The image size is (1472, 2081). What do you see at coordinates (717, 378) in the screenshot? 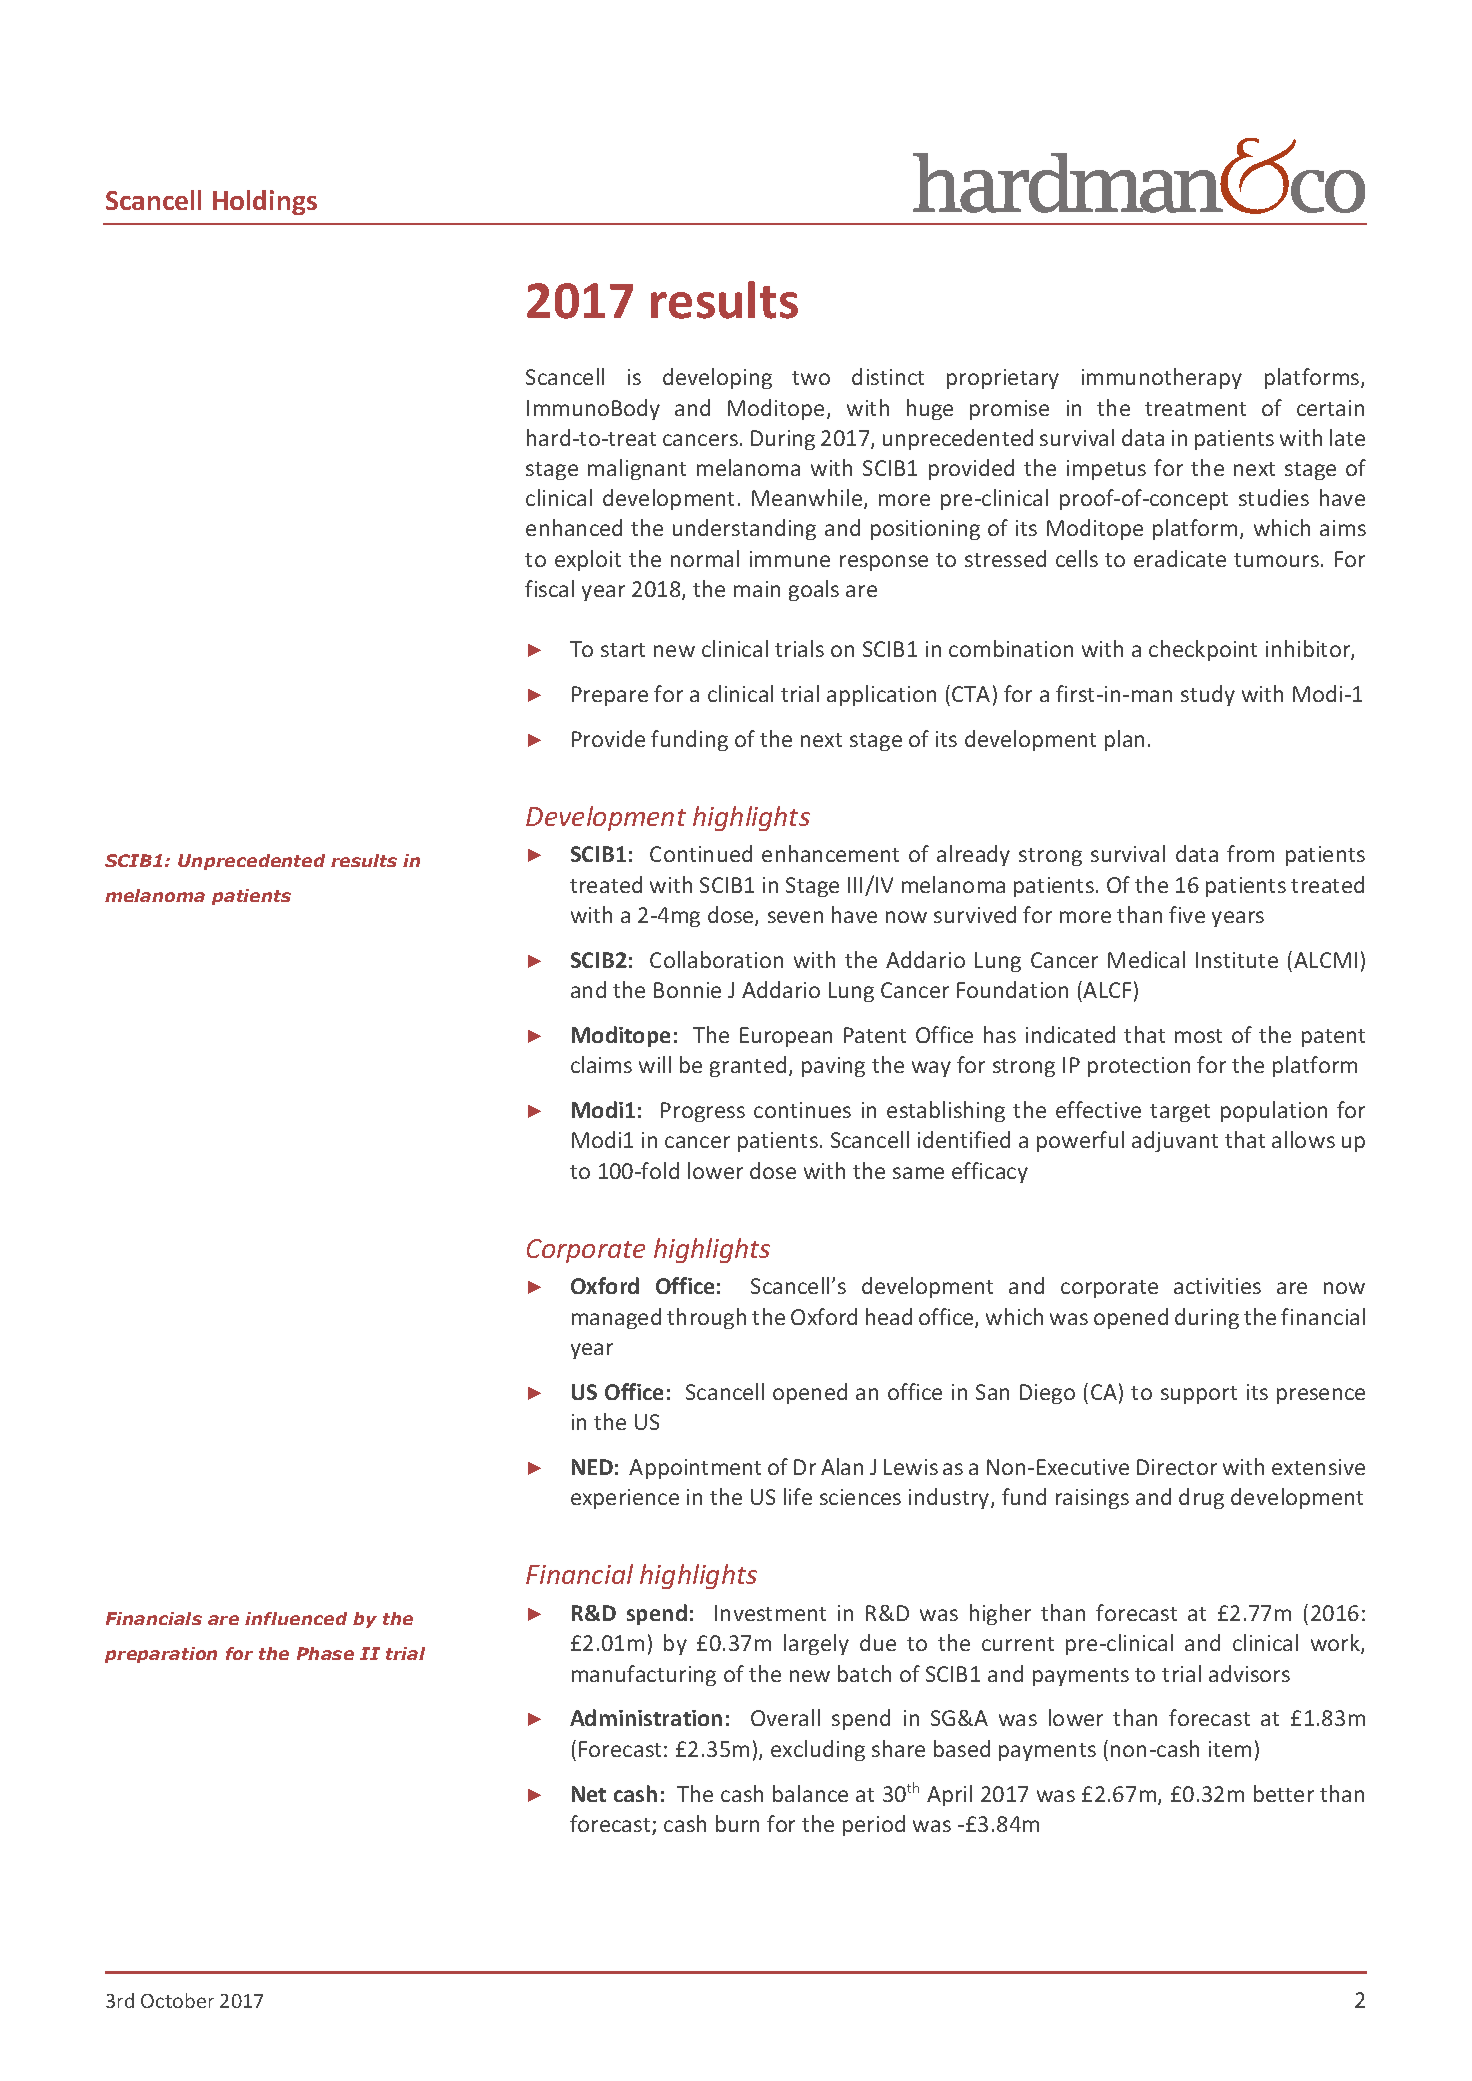
I see `developing` at bounding box center [717, 378].
